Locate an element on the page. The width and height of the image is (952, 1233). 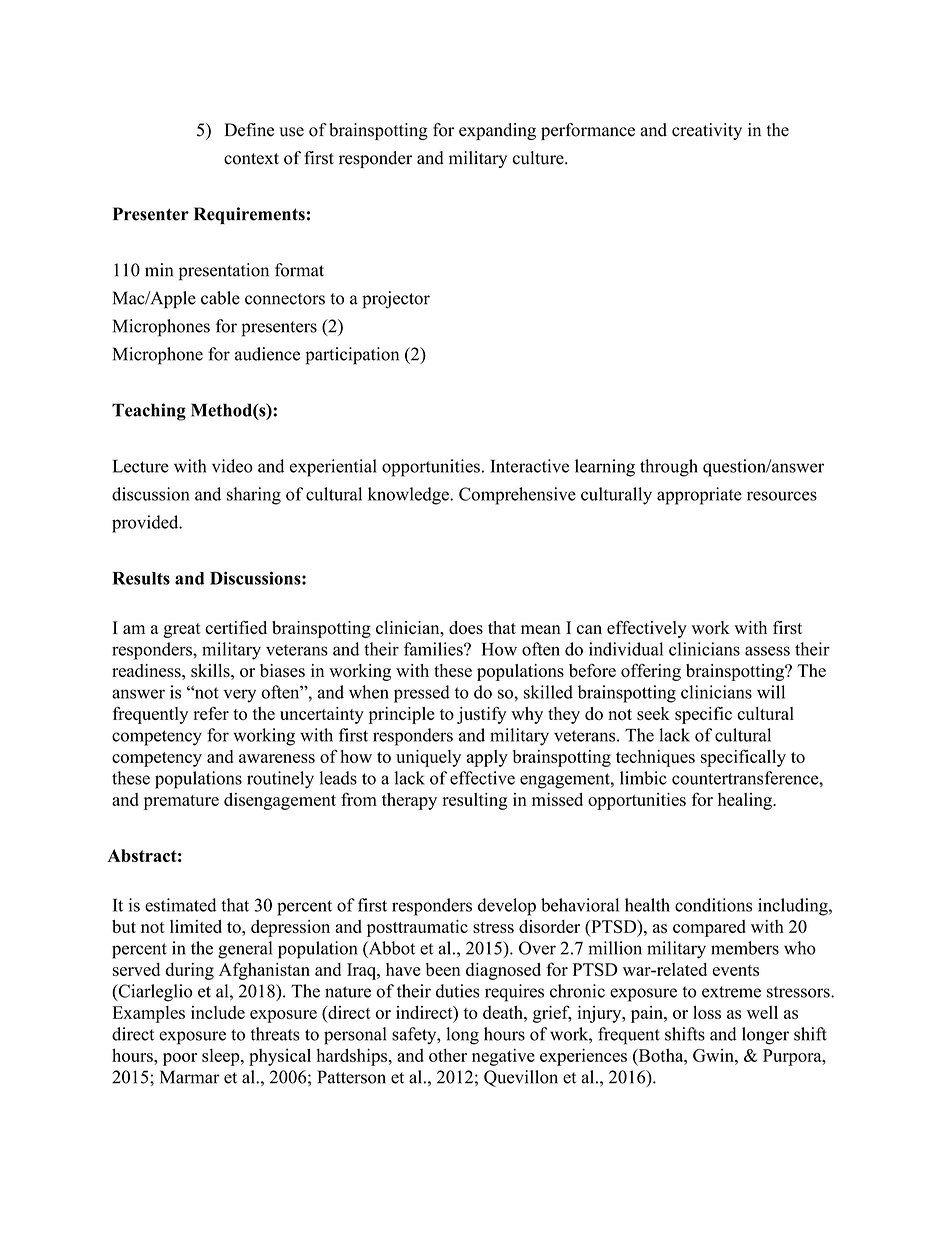
loss is located at coordinates (707, 1012).
